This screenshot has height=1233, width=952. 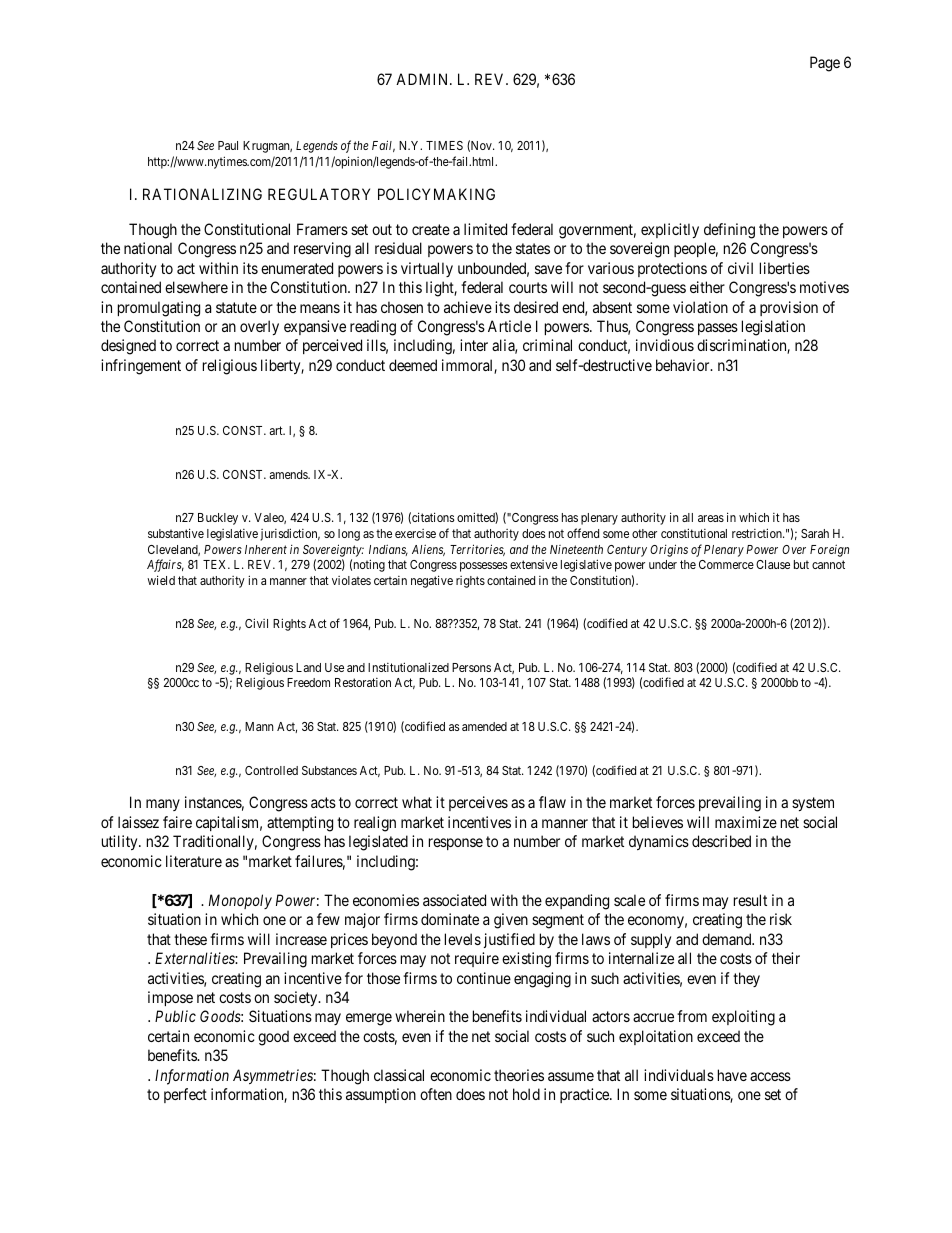 I want to click on Commerce, so click(x=726, y=564).
